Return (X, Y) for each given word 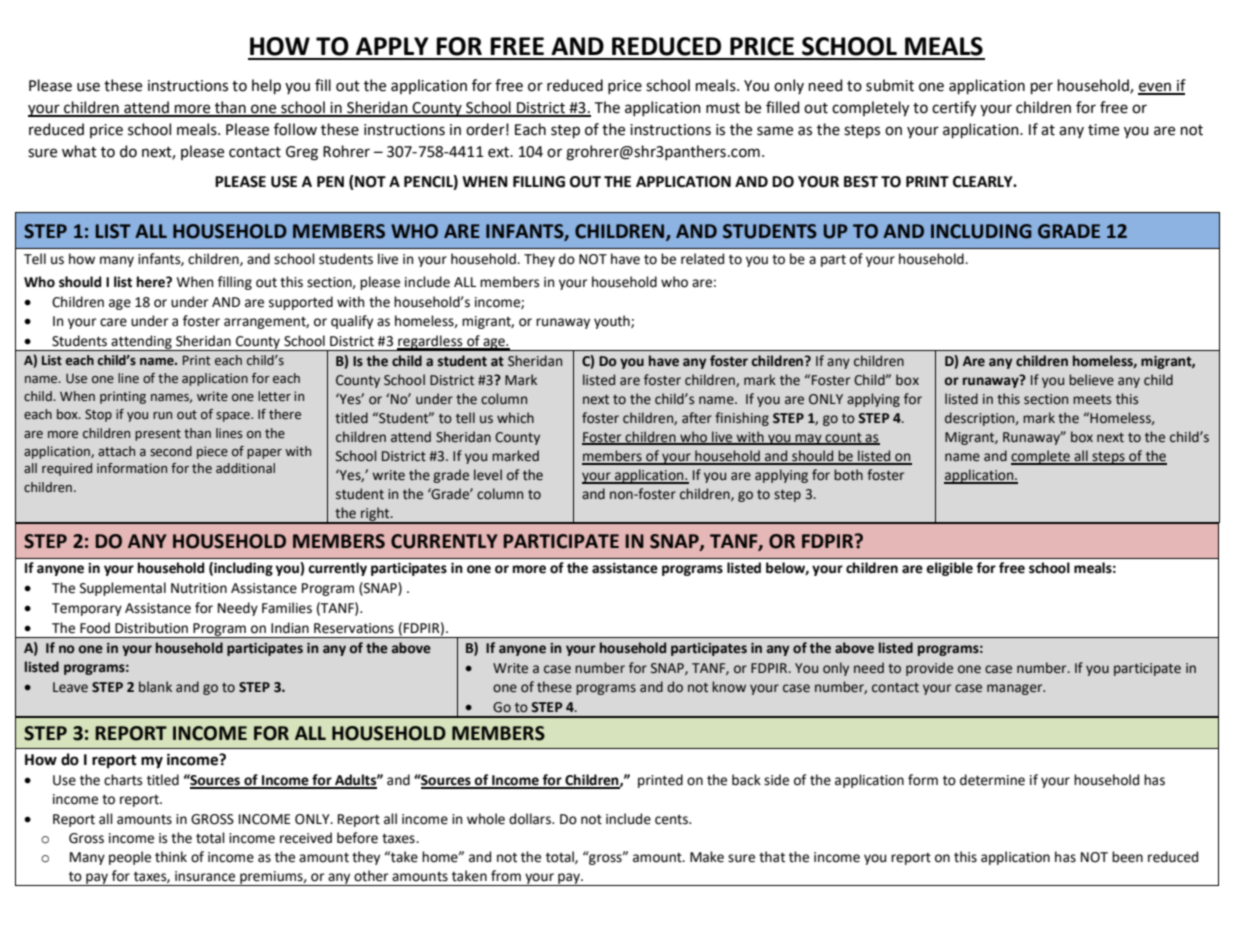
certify (954, 108)
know (729, 686)
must (723, 108)
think (171, 857)
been (1127, 857)
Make (707, 857)
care (113, 322)
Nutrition (199, 588)
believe (1091, 380)
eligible (949, 569)
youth (613, 322)
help (266, 86)
